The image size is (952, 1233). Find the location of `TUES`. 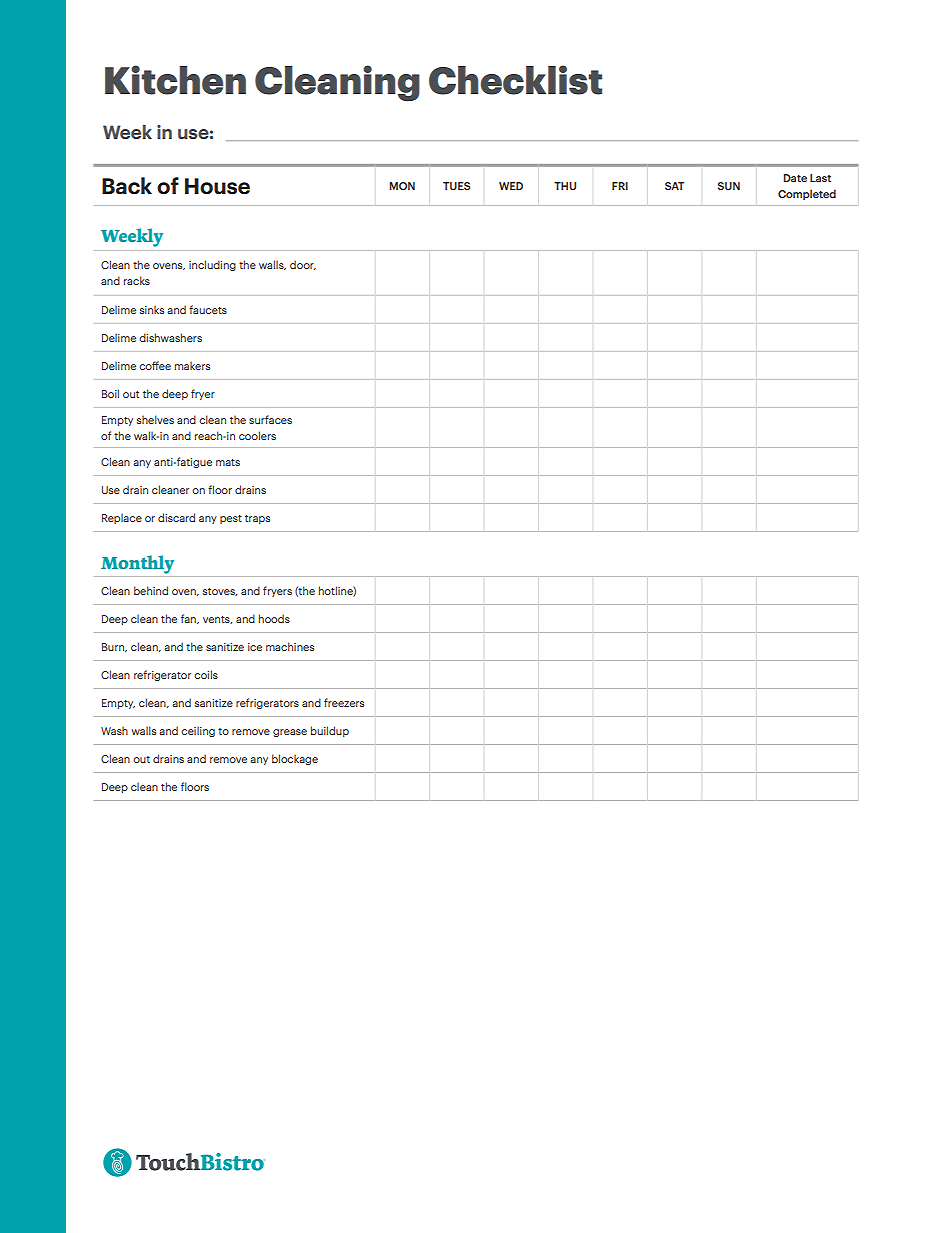

TUES is located at coordinates (456, 186).
